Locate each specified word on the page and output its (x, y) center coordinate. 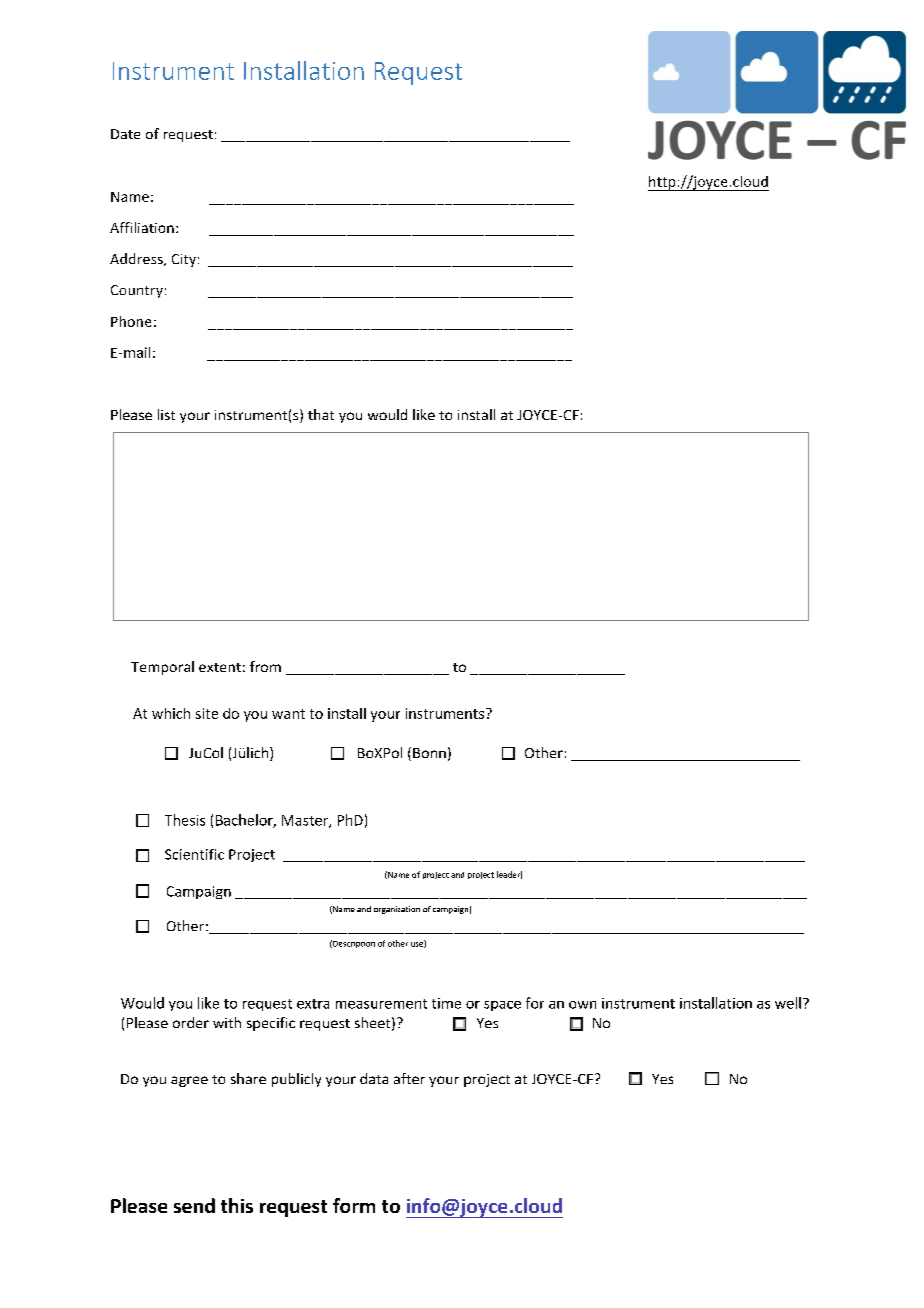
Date (125, 134)
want (288, 714)
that (321, 414)
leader (509, 875)
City (184, 260)
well (788, 1003)
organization (397, 910)
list (166, 414)
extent (220, 667)
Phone (131, 321)
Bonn (429, 753)
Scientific (194, 854)
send (194, 1205)
